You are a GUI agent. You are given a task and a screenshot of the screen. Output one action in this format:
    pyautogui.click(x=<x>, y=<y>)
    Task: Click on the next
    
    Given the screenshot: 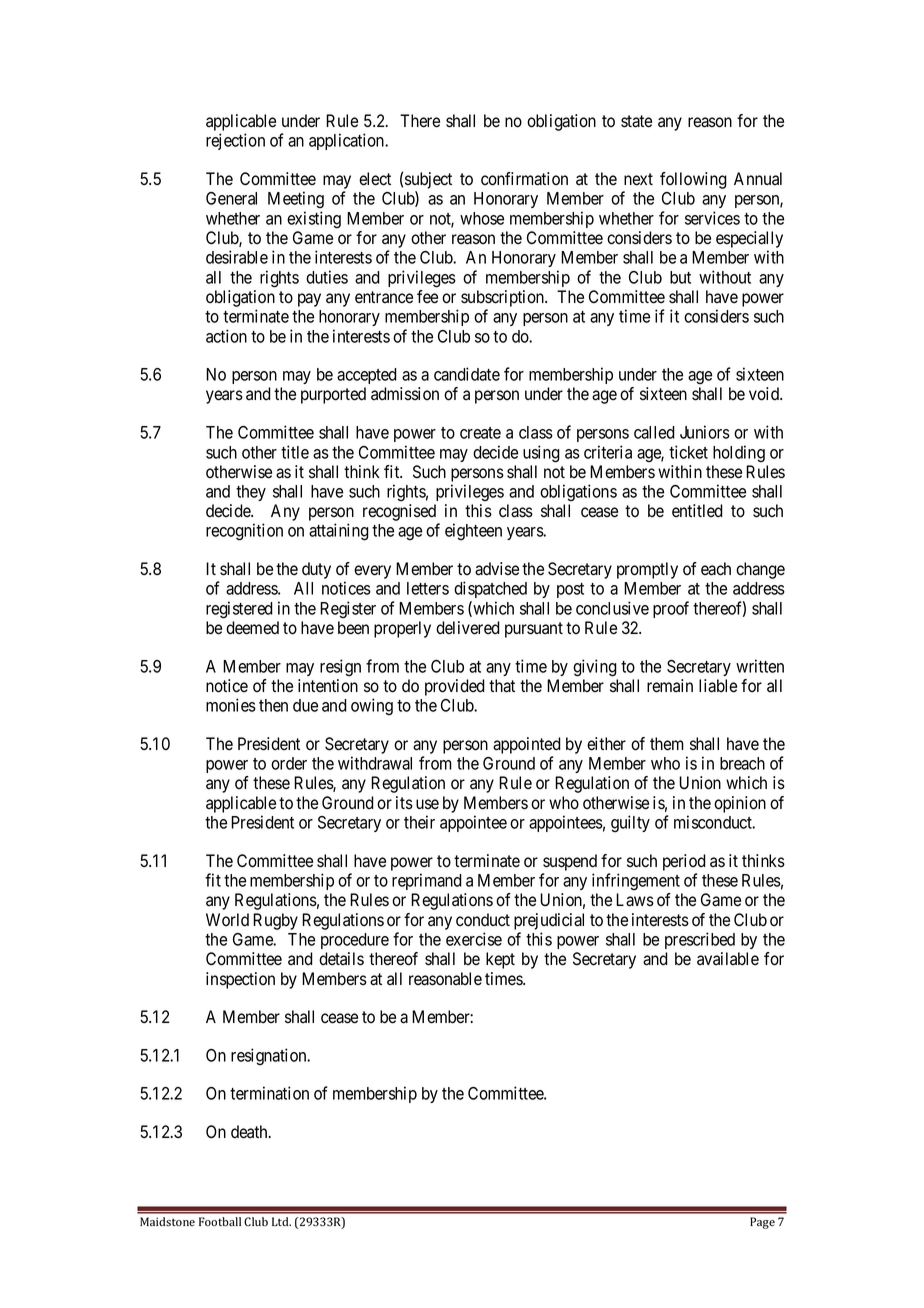 What is the action you would take?
    pyautogui.click(x=638, y=179)
